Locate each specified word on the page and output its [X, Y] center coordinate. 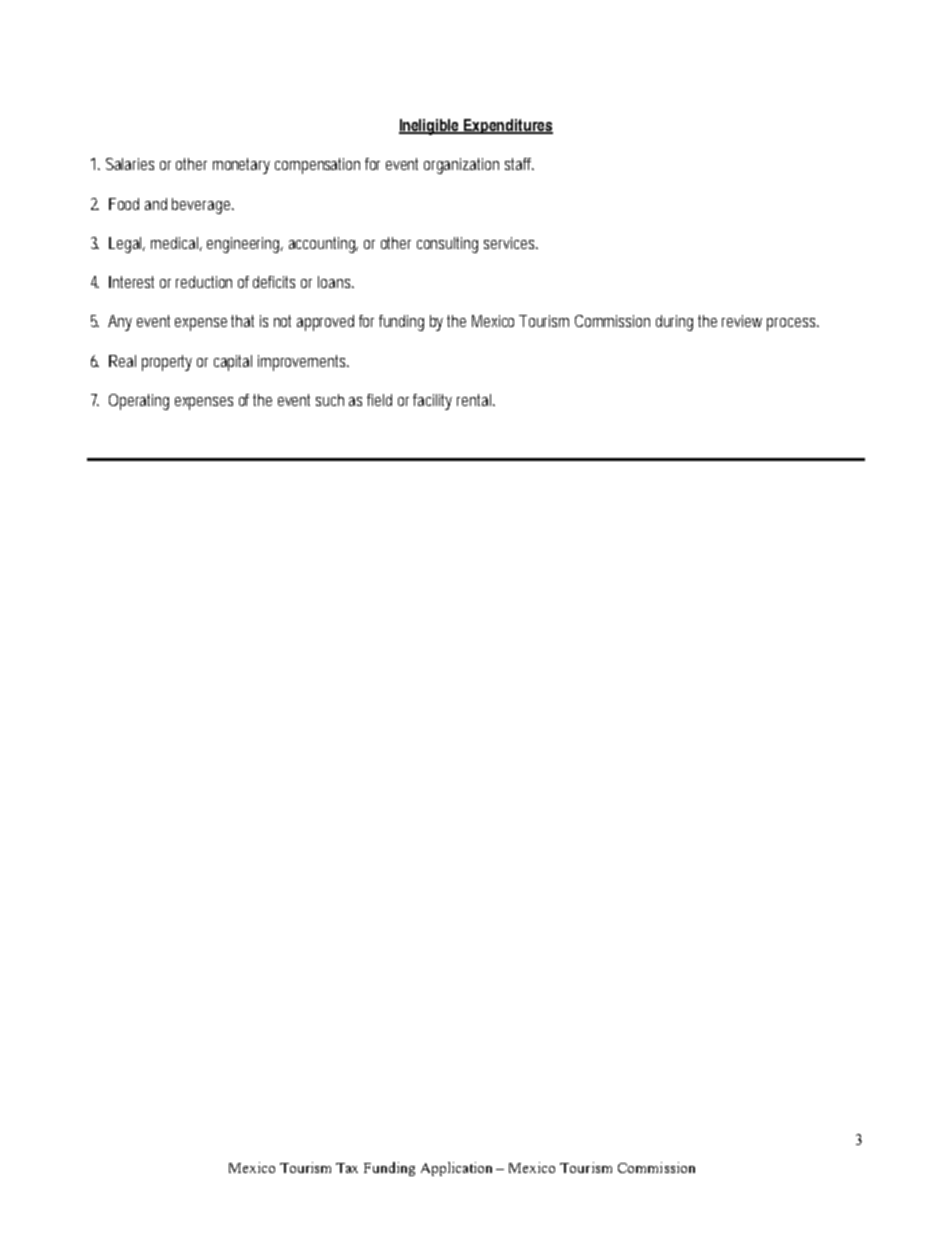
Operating [139, 402]
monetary [241, 166]
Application [456, 1169]
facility [432, 402]
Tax [347, 1168]
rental [474, 400]
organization [461, 166]
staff [519, 164]
